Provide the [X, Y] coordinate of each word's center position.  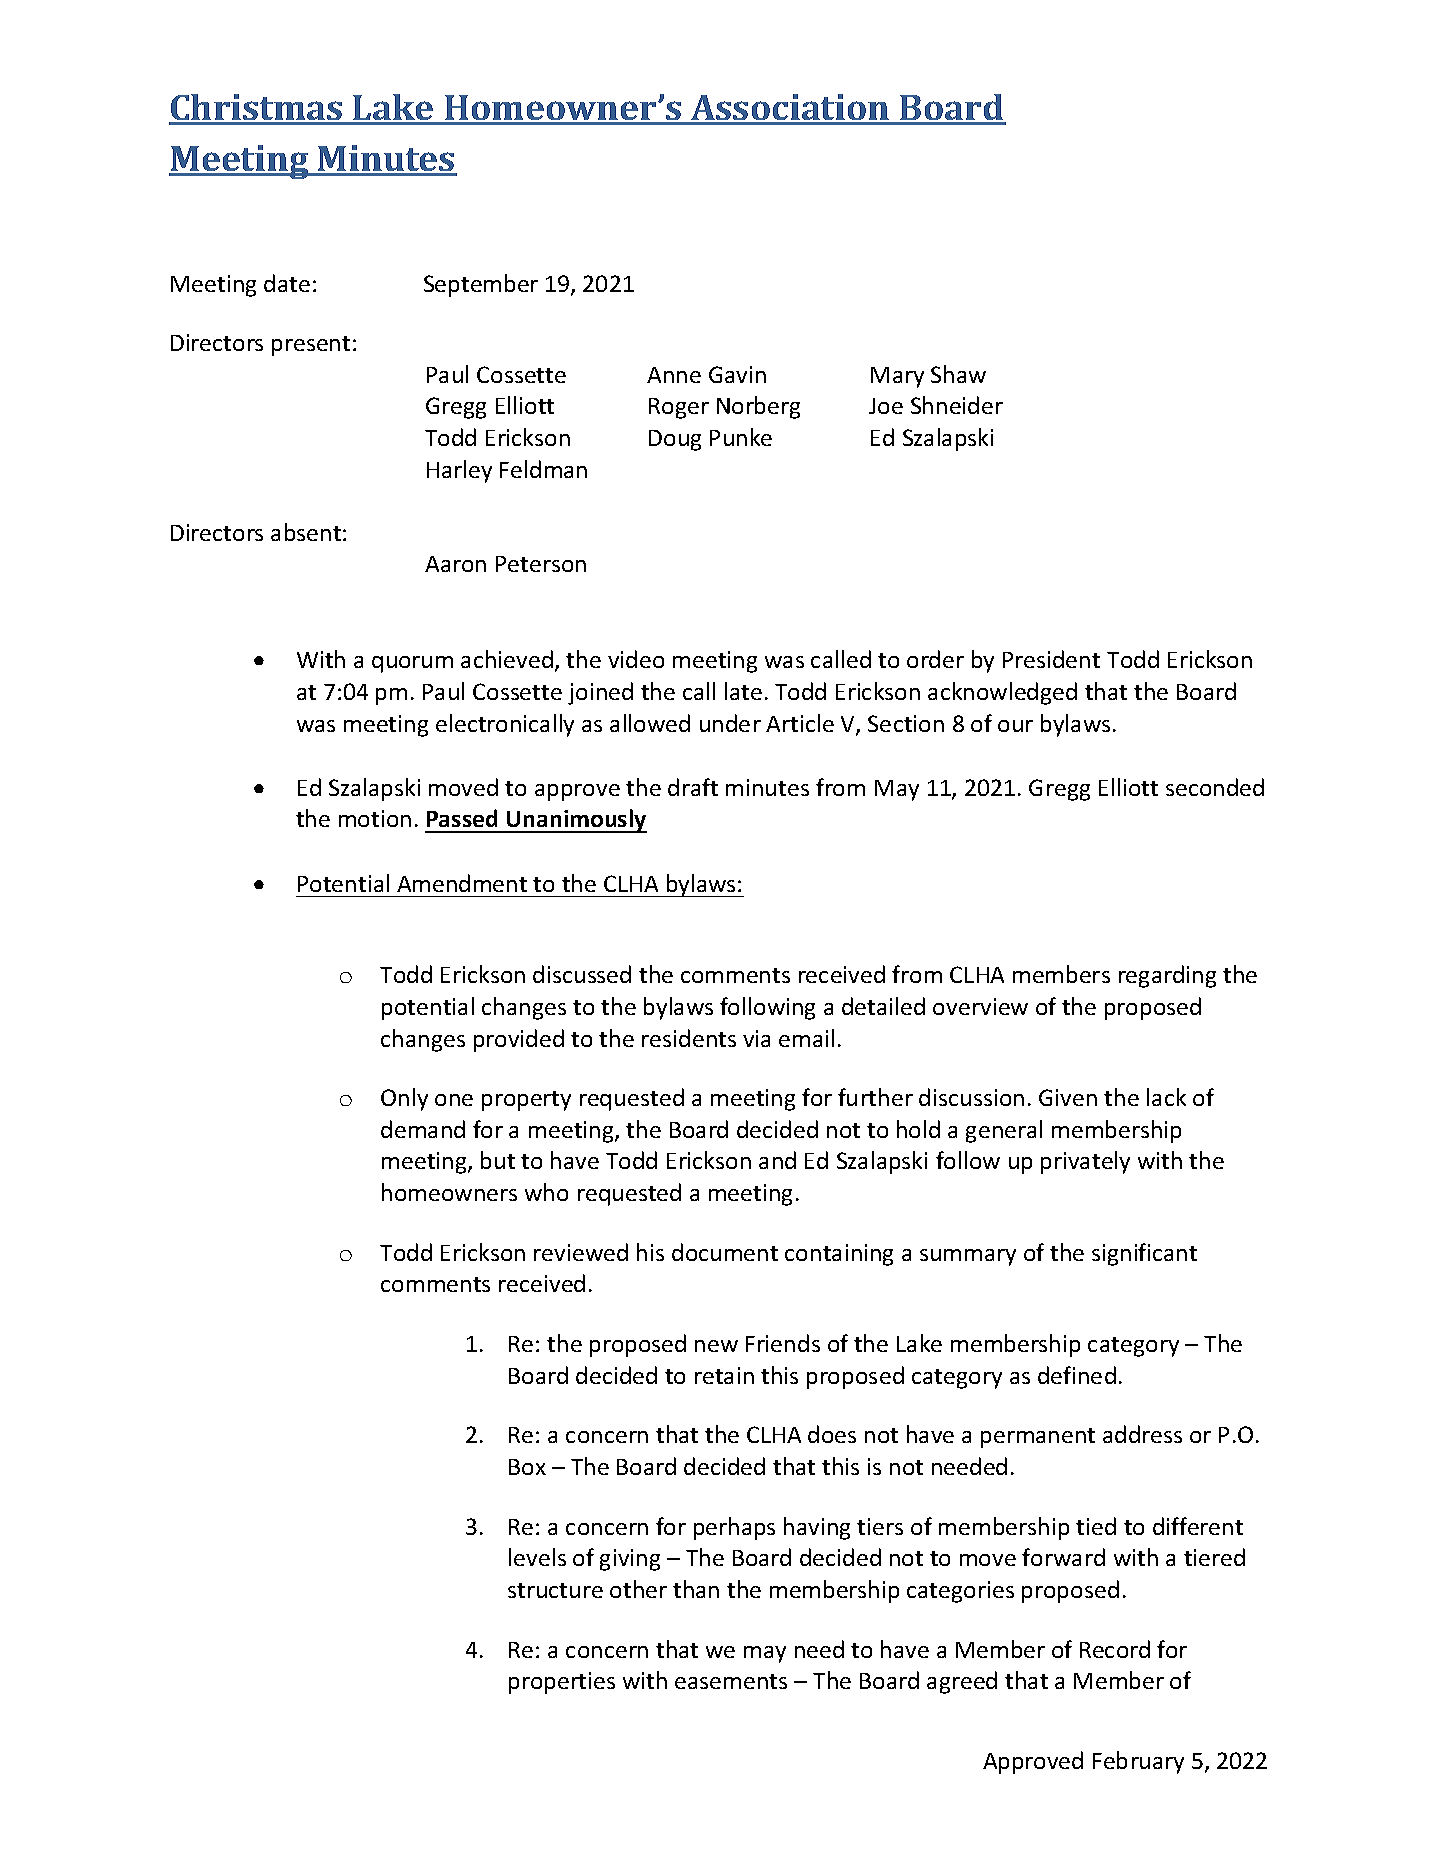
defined [1077, 1375]
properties [562, 1683]
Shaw [958, 374]
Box [527, 1467]
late [743, 691]
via [756, 1038]
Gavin [737, 374]
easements [731, 1681]
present [311, 346]
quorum [412, 664]
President [1051, 659]
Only [404, 1099]
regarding [1167, 976]
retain [724, 1375]
